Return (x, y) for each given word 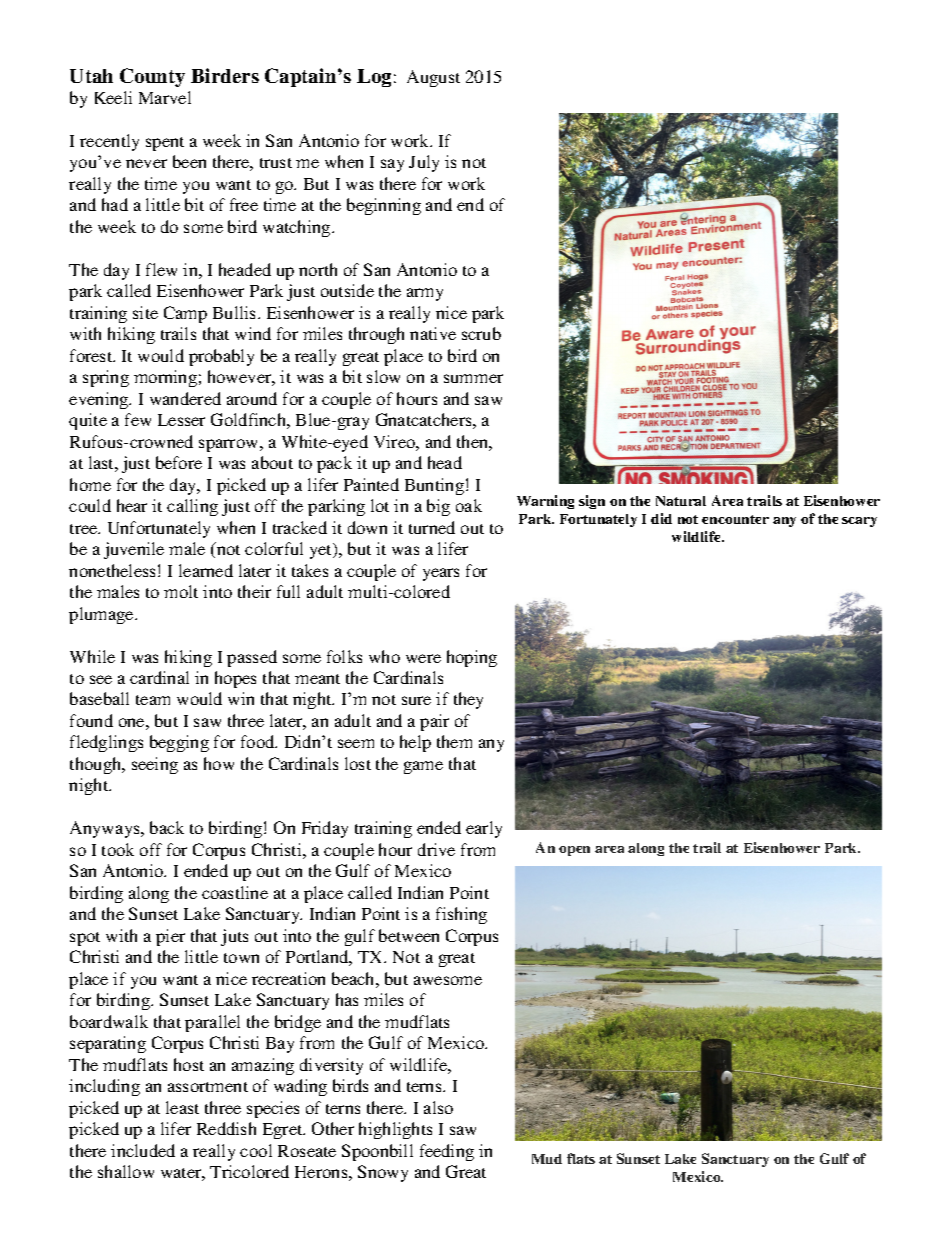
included (143, 1150)
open (574, 851)
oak (469, 505)
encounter (735, 519)
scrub (481, 333)
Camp (185, 314)
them (454, 741)
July (424, 163)
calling (192, 507)
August (433, 78)
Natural (681, 501)
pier (170, 937)
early (484, 829)
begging (179, 743)
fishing (461, 915)
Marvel (165, 97)
